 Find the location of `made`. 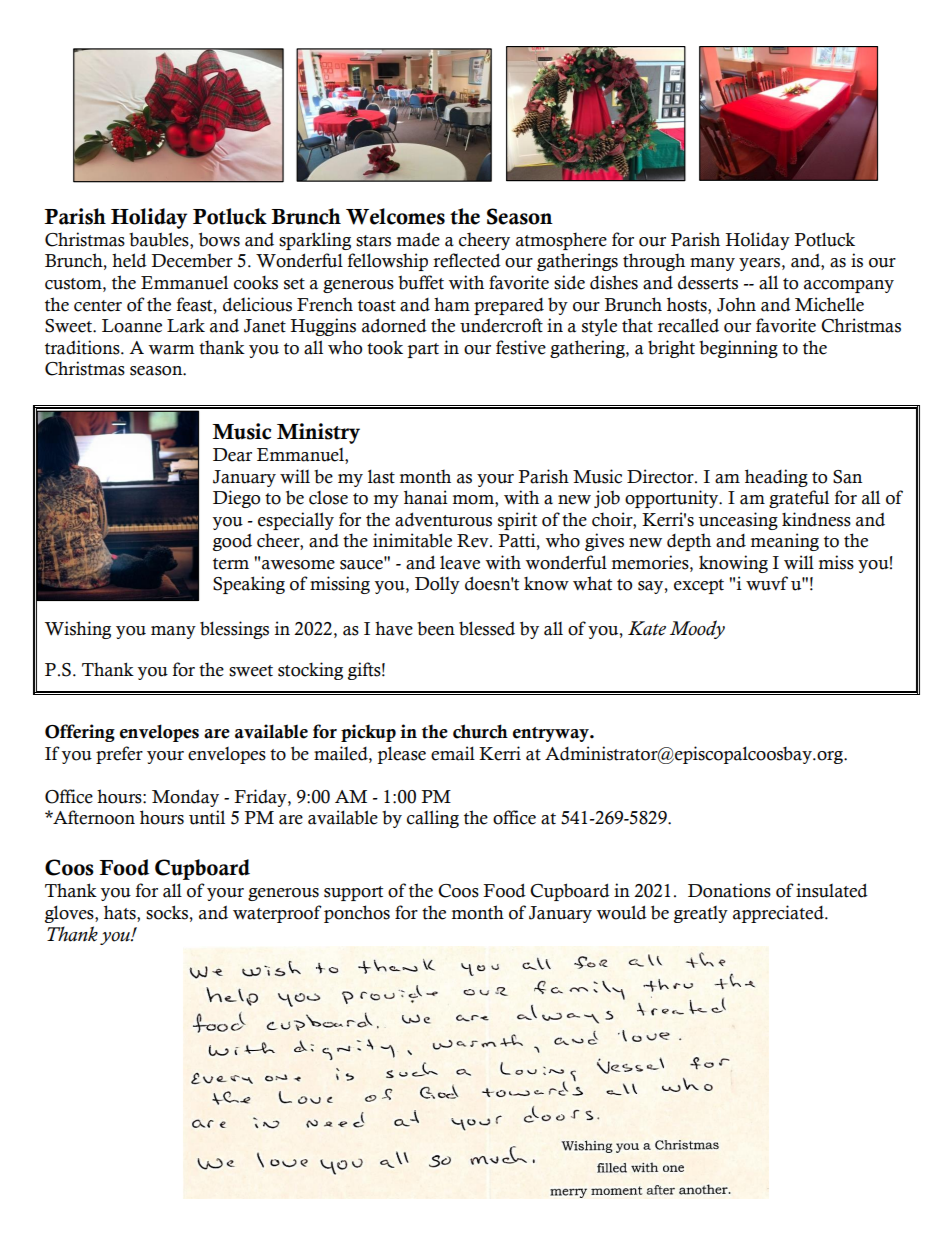

made is located at coordinates (418, 239).
